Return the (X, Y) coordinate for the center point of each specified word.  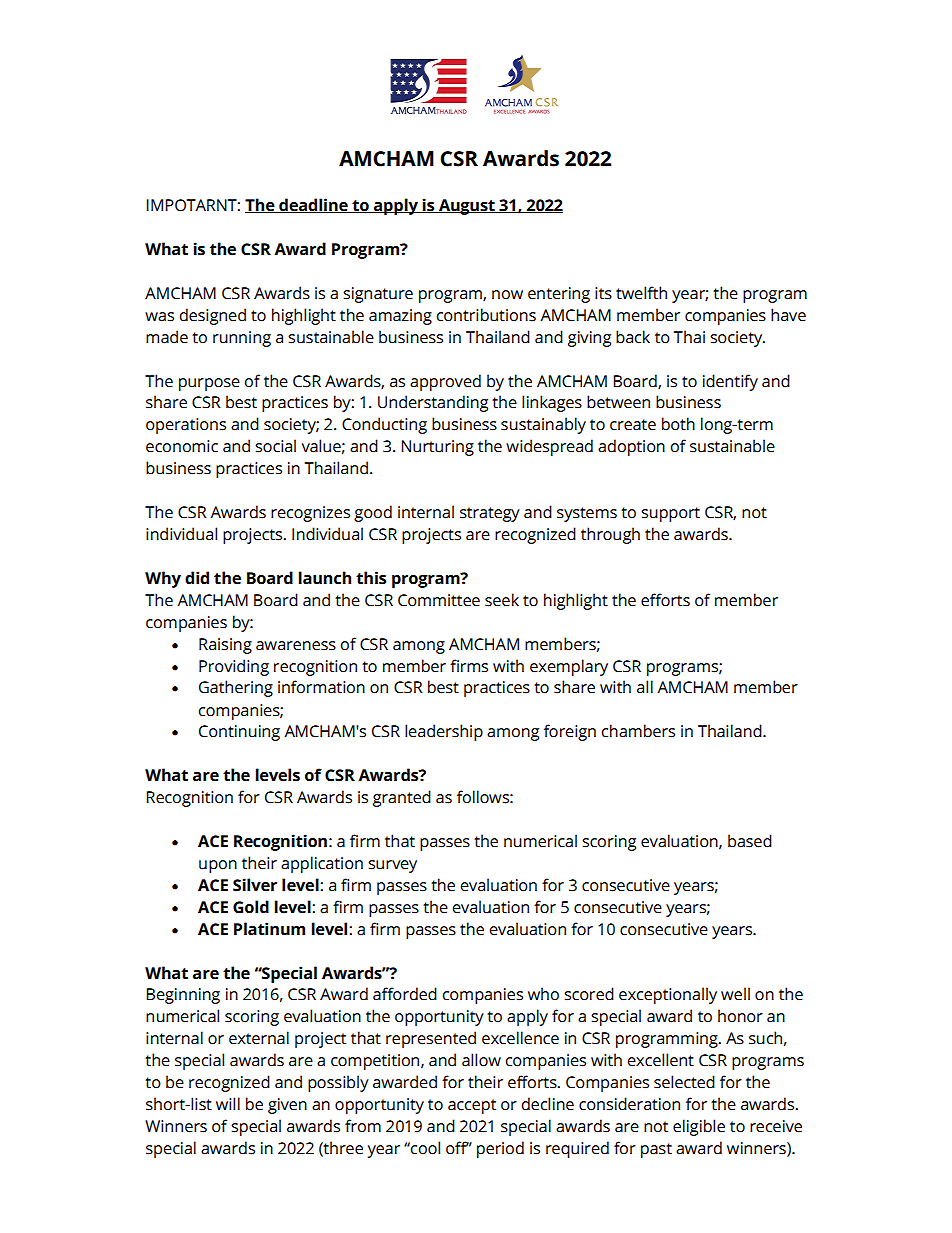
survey (392, 866)
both (678, 424)
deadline (313, 205)
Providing (234, 667)
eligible (699, 1127)
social (275, 446)
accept (472, 1106)
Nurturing (437, 448)
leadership (444, 732)
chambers (638, 731)
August (467, 207)
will (228, 1103)
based (750, 841)
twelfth (641, 293)
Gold (251, 907)
